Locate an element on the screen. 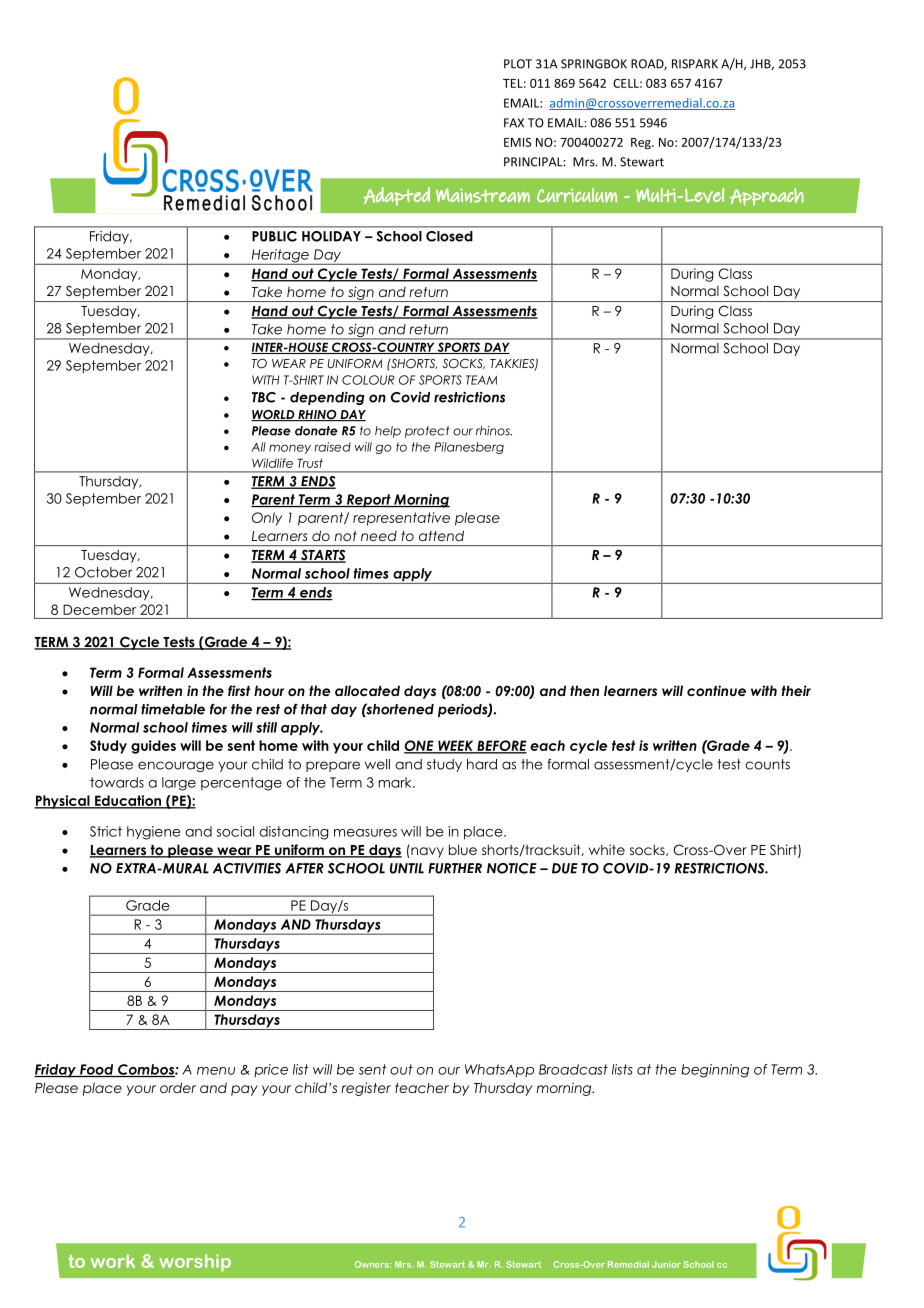 This screenshot has height=1308, width=924. PUBLIC is located at coordinates (274, 236).
